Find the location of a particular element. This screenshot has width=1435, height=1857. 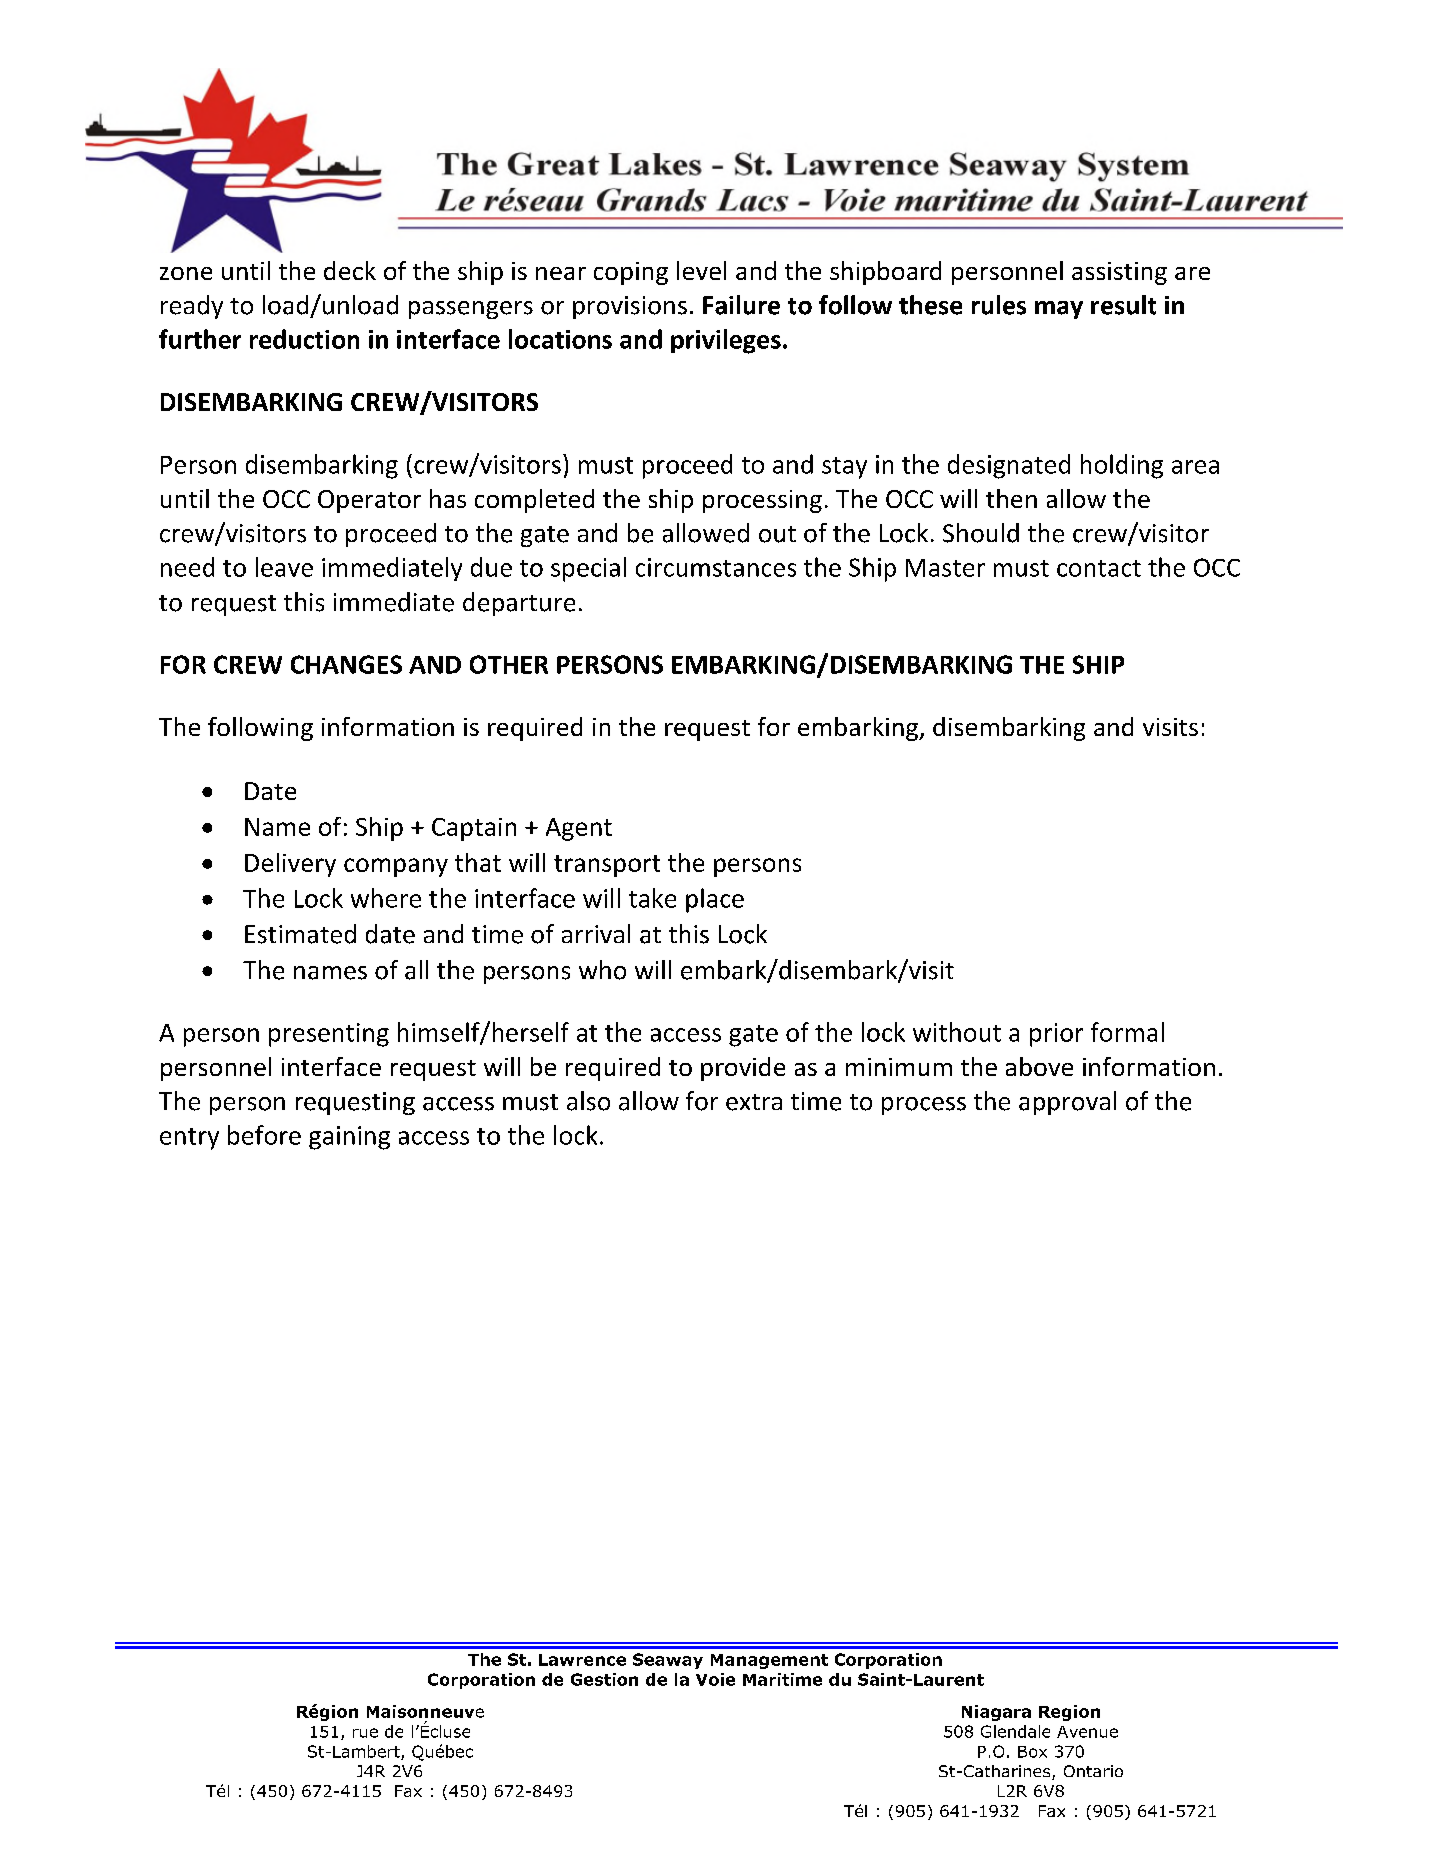

reduction is located at coordinates (304, 339).
